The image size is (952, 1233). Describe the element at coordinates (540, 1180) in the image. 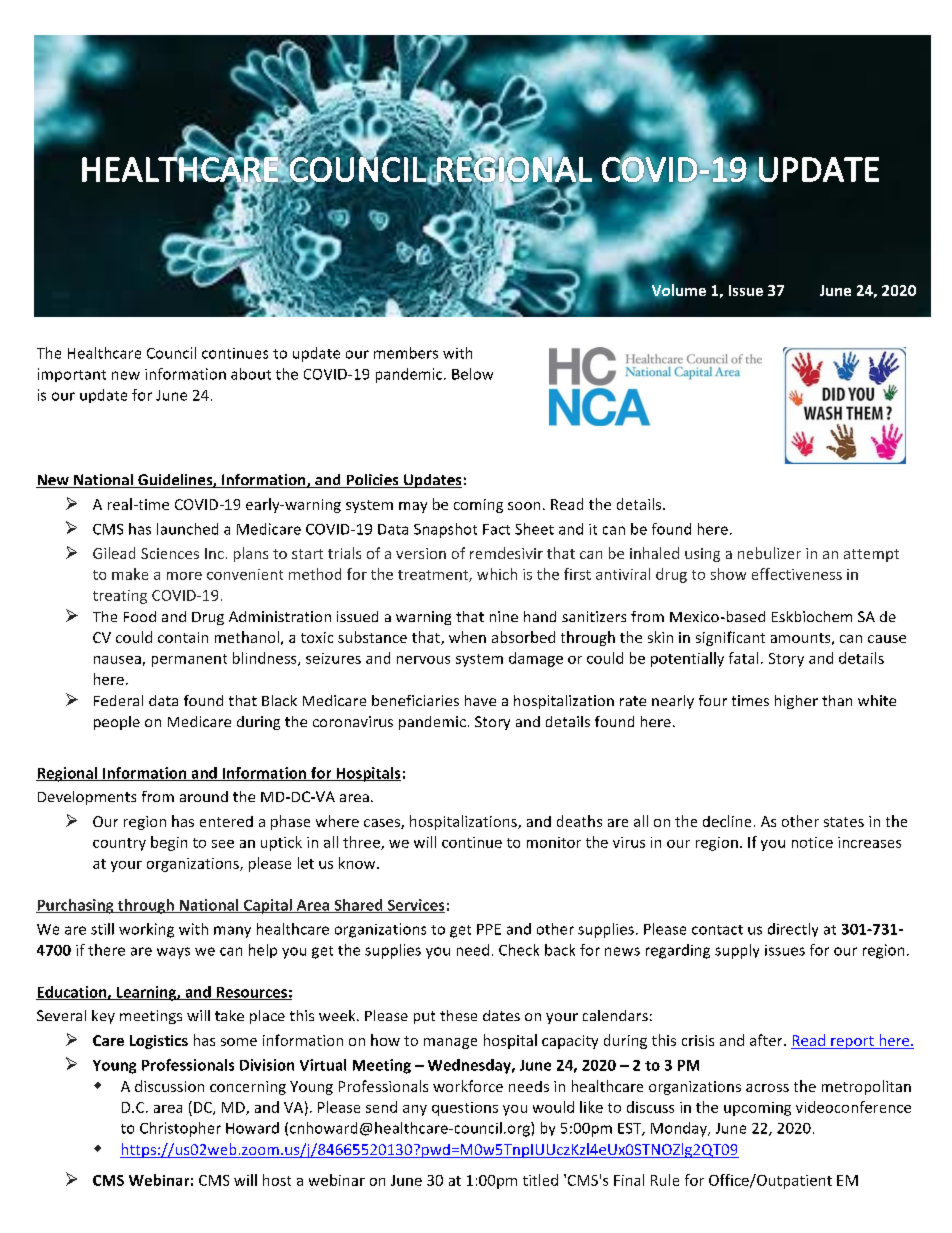

I see `titled` at that location.
